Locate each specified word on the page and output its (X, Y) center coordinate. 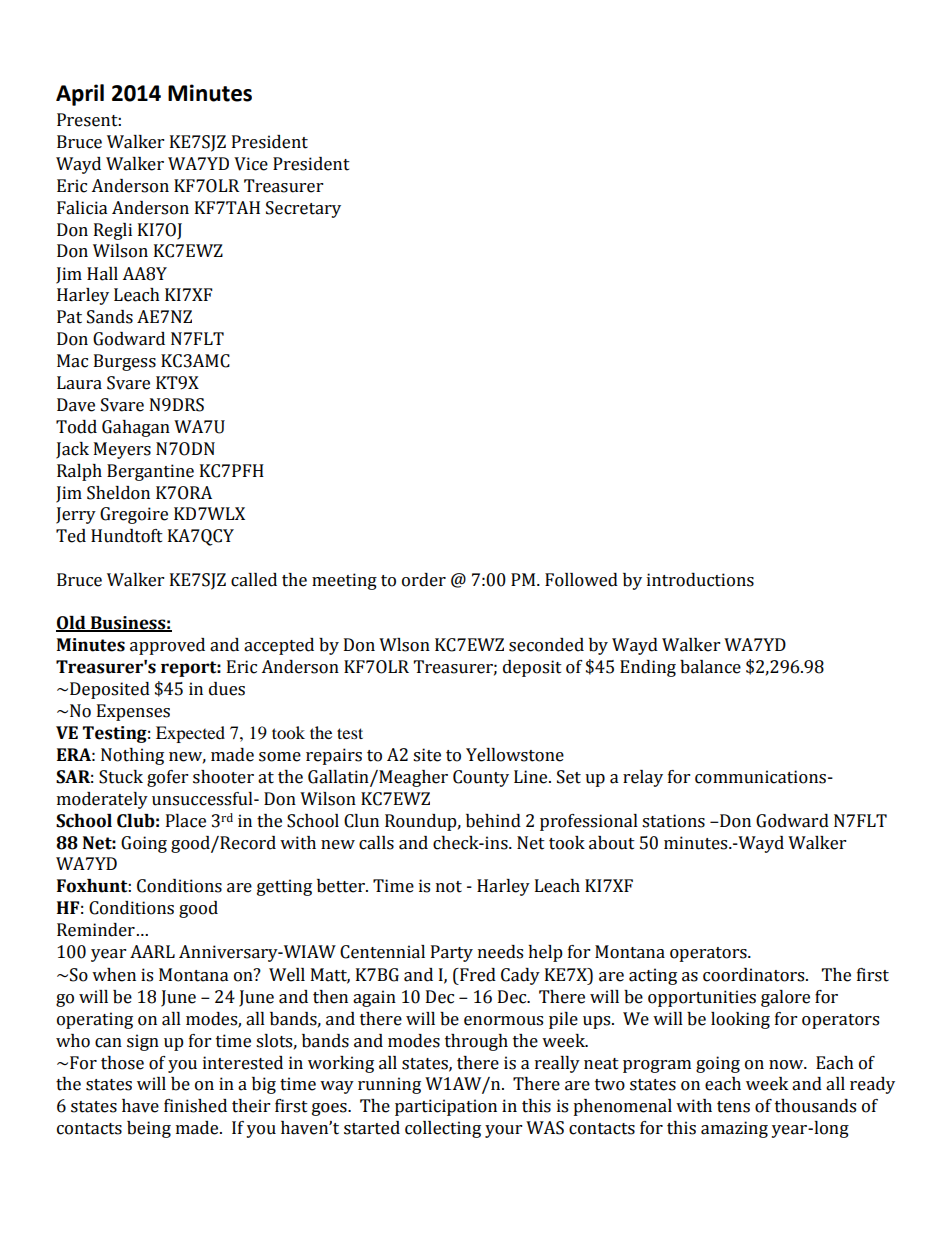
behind (493, 821)
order (424, 580)
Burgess (125, 362)
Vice (251, 164)
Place (186, 821)
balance (710, 667)
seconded (546, 645)
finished (195, 1106)
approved (167, 646)
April (80, 95)
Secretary (303, 209)
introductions (700, 580)
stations (673, 821)
